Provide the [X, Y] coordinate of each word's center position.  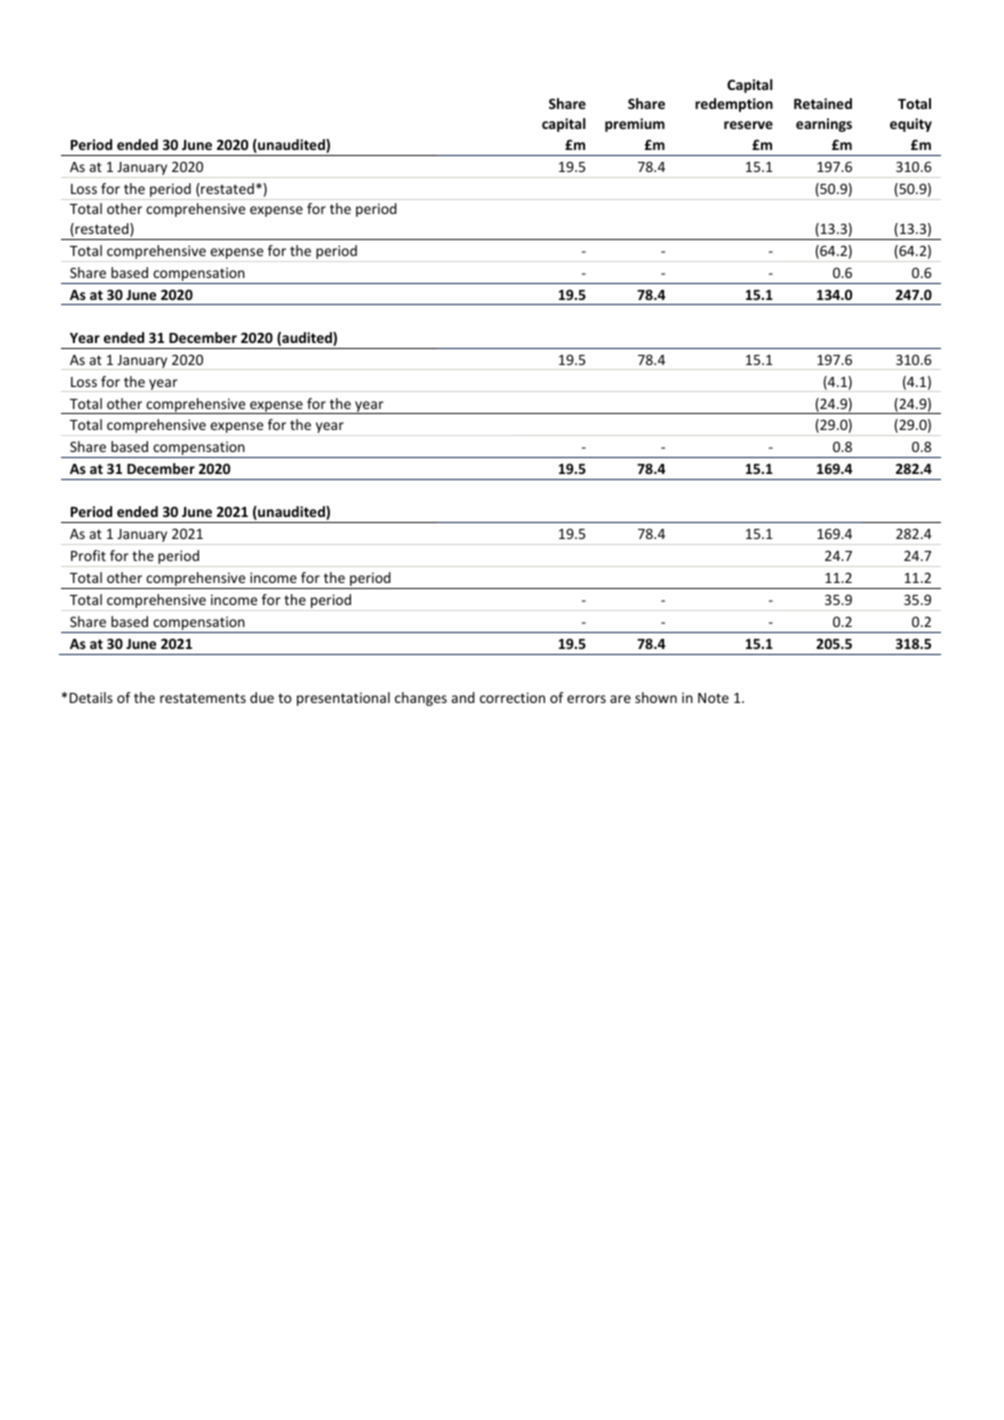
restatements [203, 698]
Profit [88, 555]
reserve [748, 125]
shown [656, 697]
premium [635, 125]
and [463, 697]
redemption [734, 105]
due [262, 697]
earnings [824, 125]
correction [512, 697]
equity [911, 125]
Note [713, 698]
